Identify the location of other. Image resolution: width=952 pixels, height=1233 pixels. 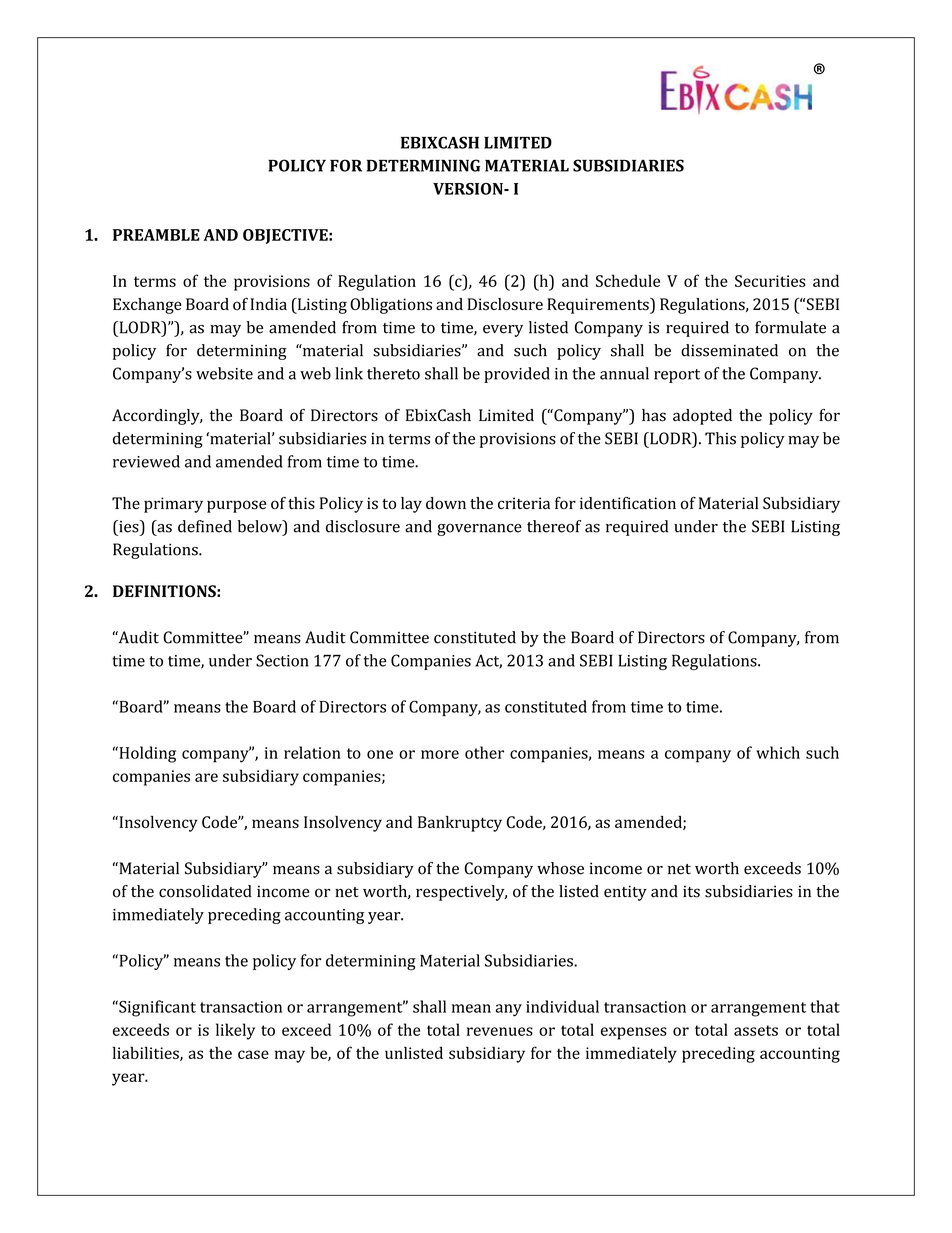
(484, 752).
